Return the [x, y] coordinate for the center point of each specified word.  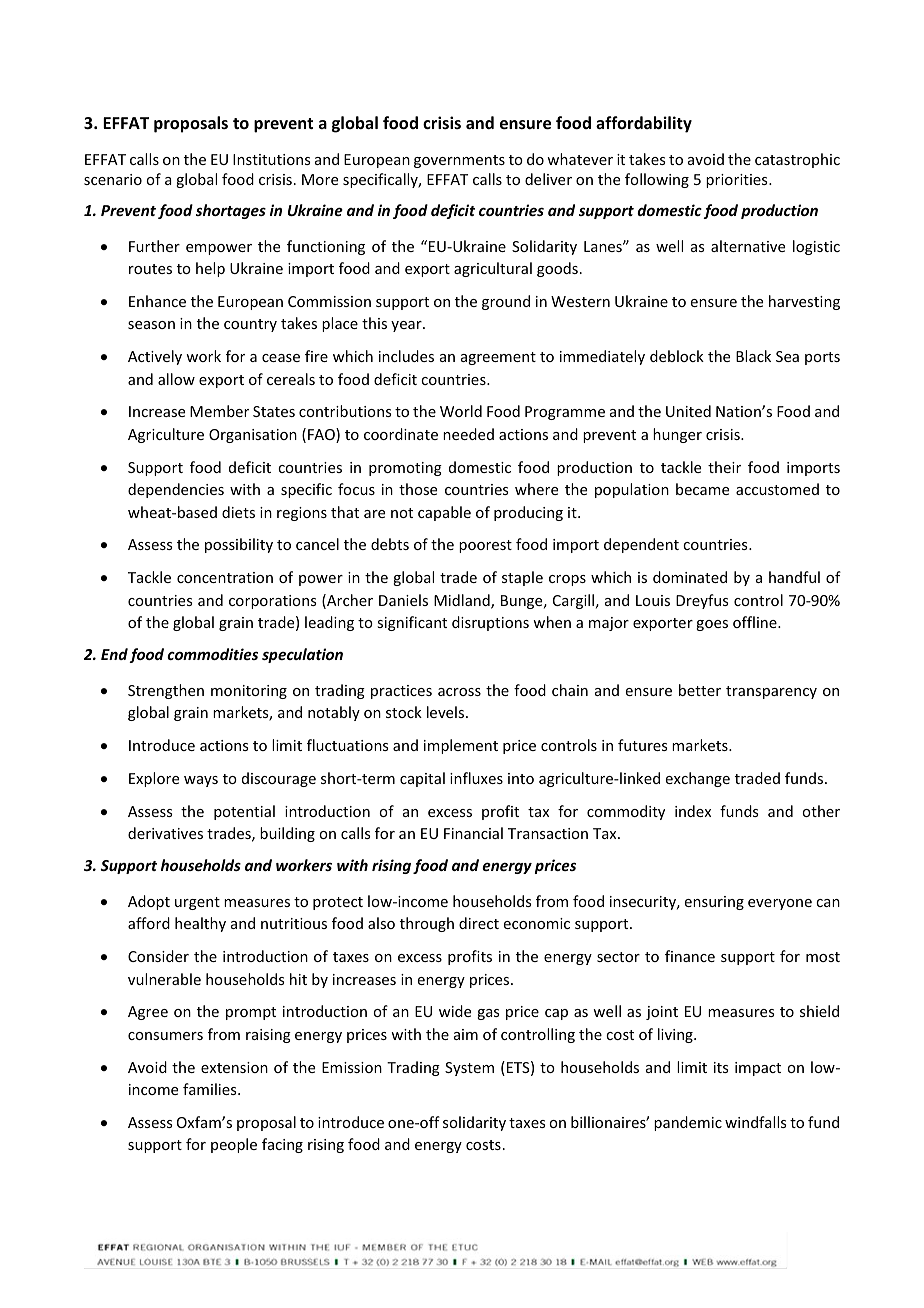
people [234, 1145]
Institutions [271, 159]
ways [201, 781]
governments [459, 161]
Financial [473, 833]
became [702, 489]
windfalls [755, 1122]
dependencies [176, 490]
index [693, 811]
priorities [738, 181]
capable [444, 513]
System [469, 1069]
